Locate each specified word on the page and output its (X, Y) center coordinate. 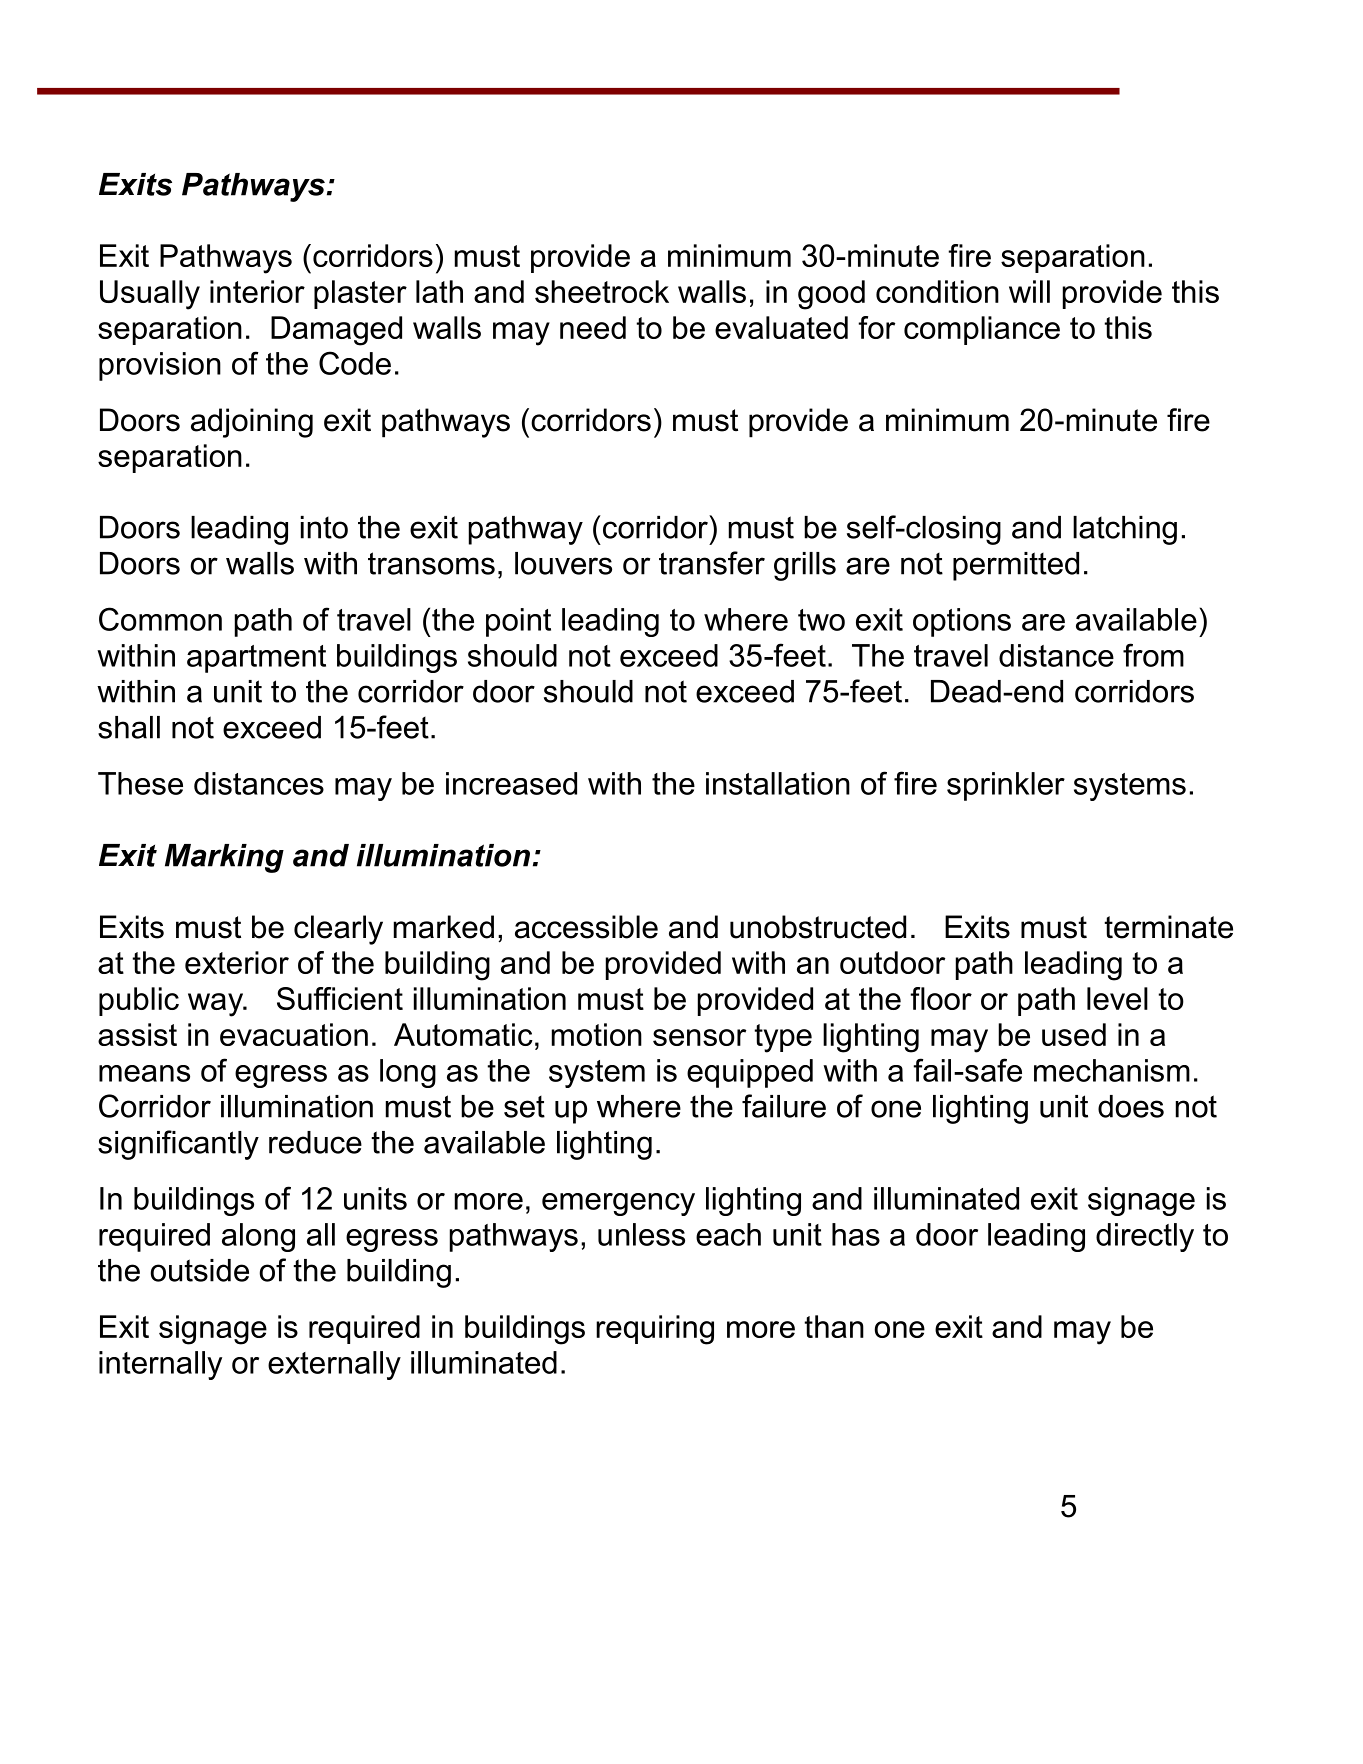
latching (1125, 530)
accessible (586, 927)
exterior (237, 962)
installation (778, 783)
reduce (315, 1142)
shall (129, 727)
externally (334, 1365)
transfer (712, 563)
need (593, 327)
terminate (1168, 927)
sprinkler (1006, 786)
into (324, 527)
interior (257, 291)
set (524, 1107)
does (1131, 1106)
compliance (982, 330)
